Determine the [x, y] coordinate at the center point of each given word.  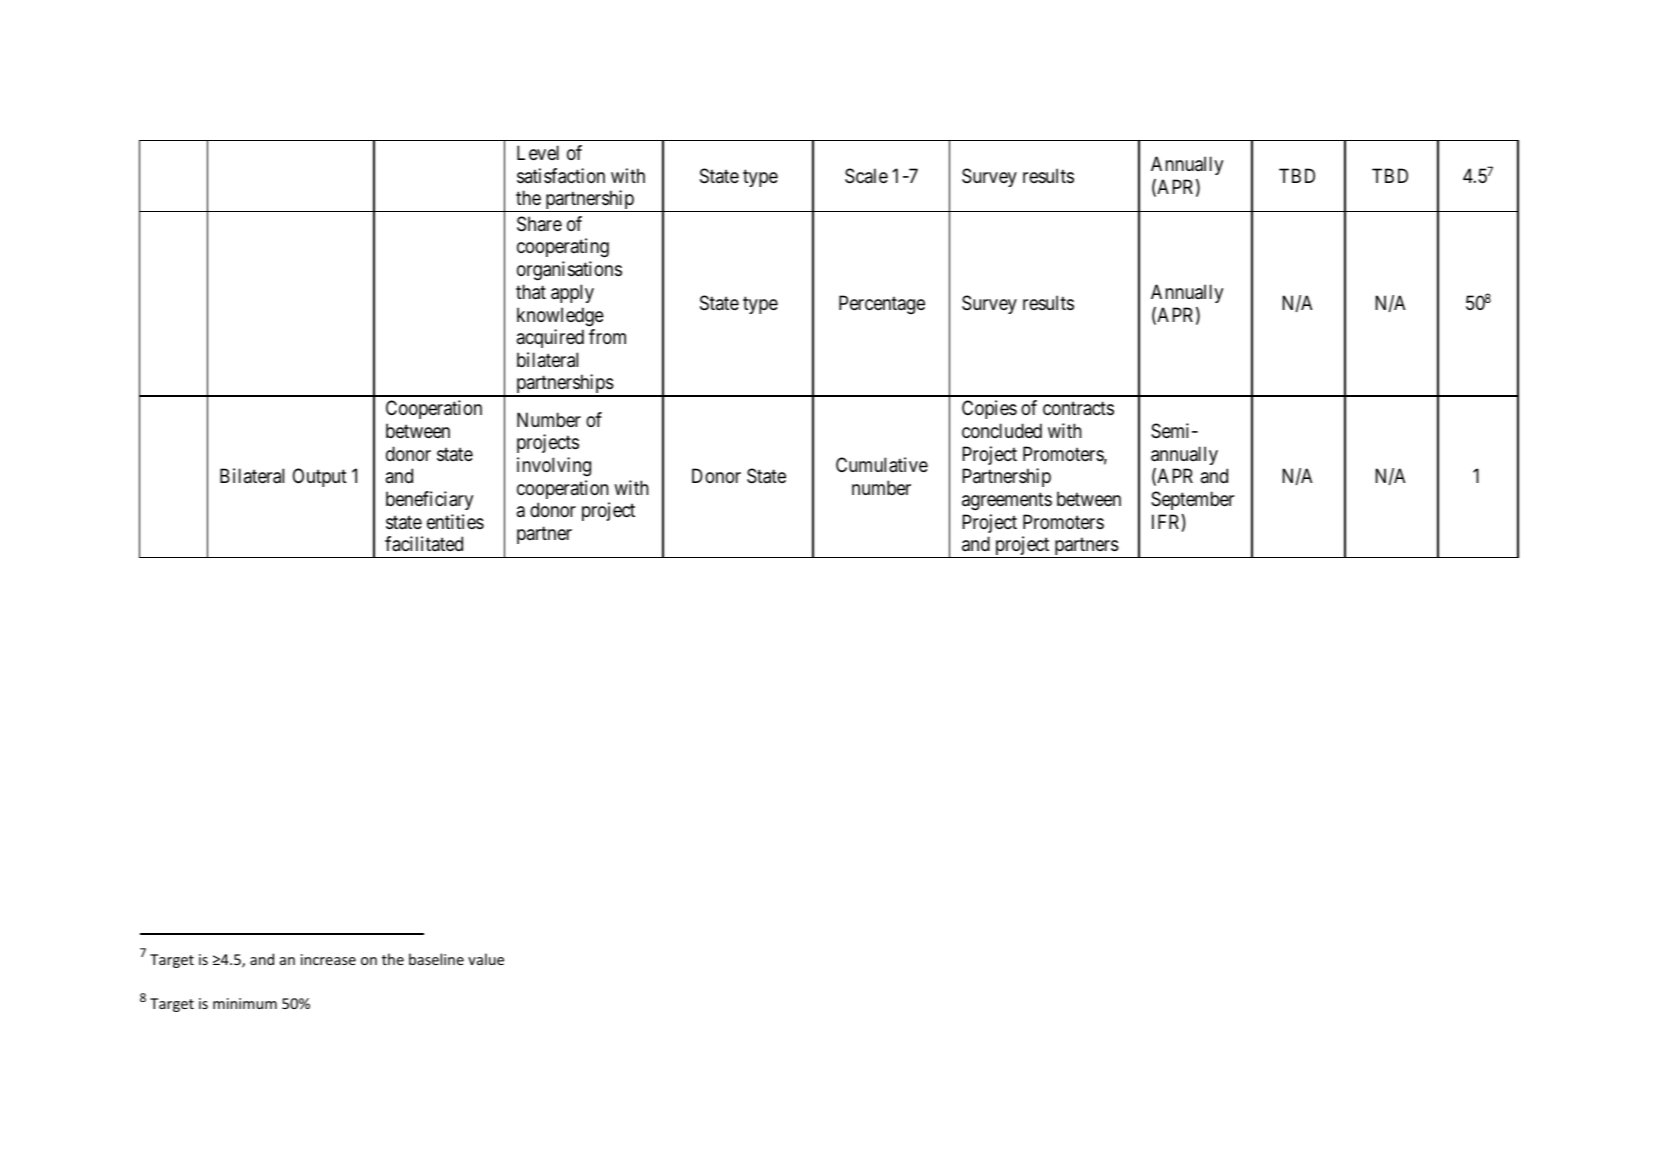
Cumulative [882, 465]
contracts [1078, 409]
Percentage [882, 304]
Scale [866, 176]
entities [455, 522]
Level [538, 152]
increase [328, 959]
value [486, 959]
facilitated [424, 544]
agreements [1007, 501]
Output [320, 477]
